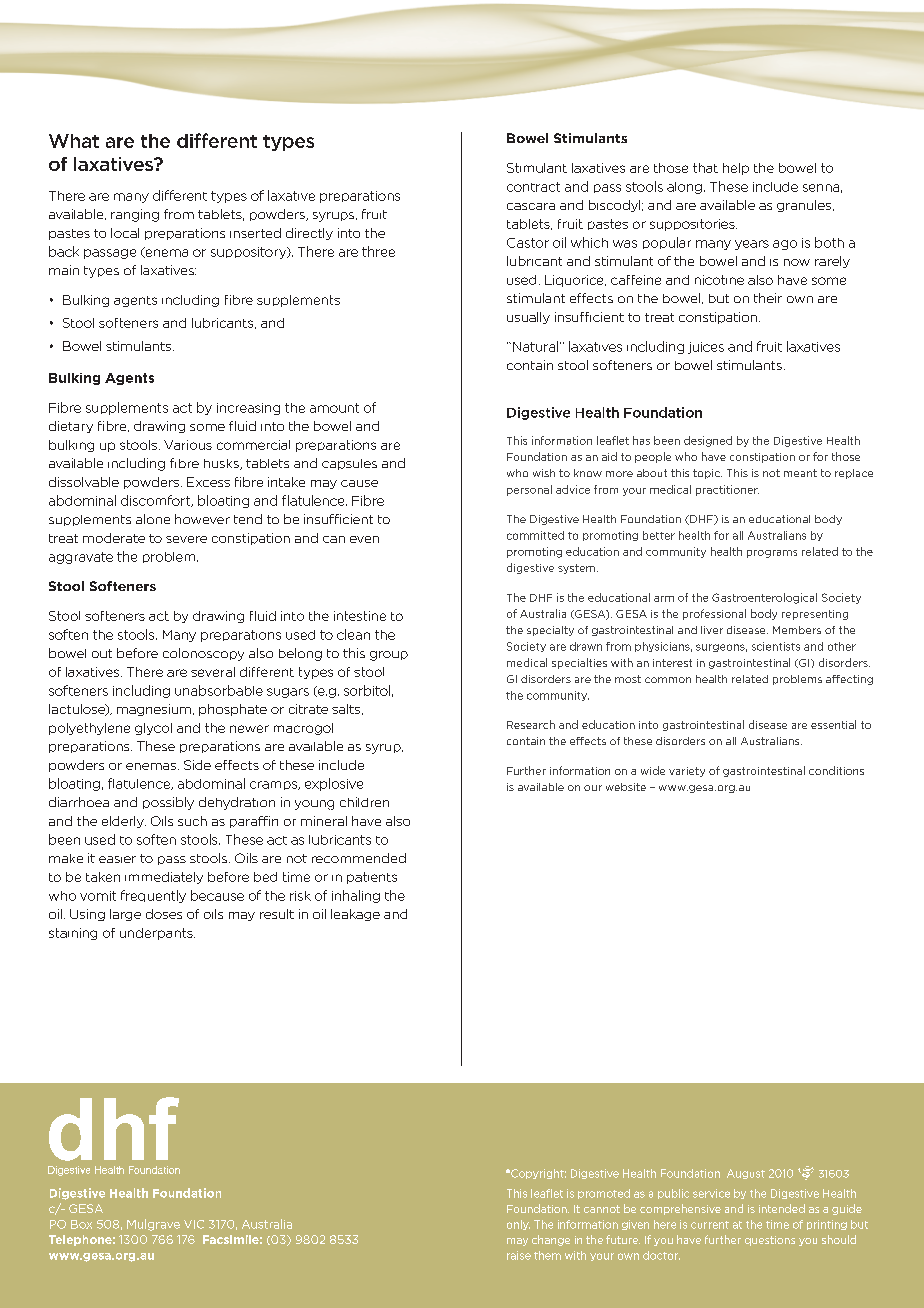 Image resolution: width=924 pixels, height=1308 pixels. I want to click on contract, so click(533, 187).
